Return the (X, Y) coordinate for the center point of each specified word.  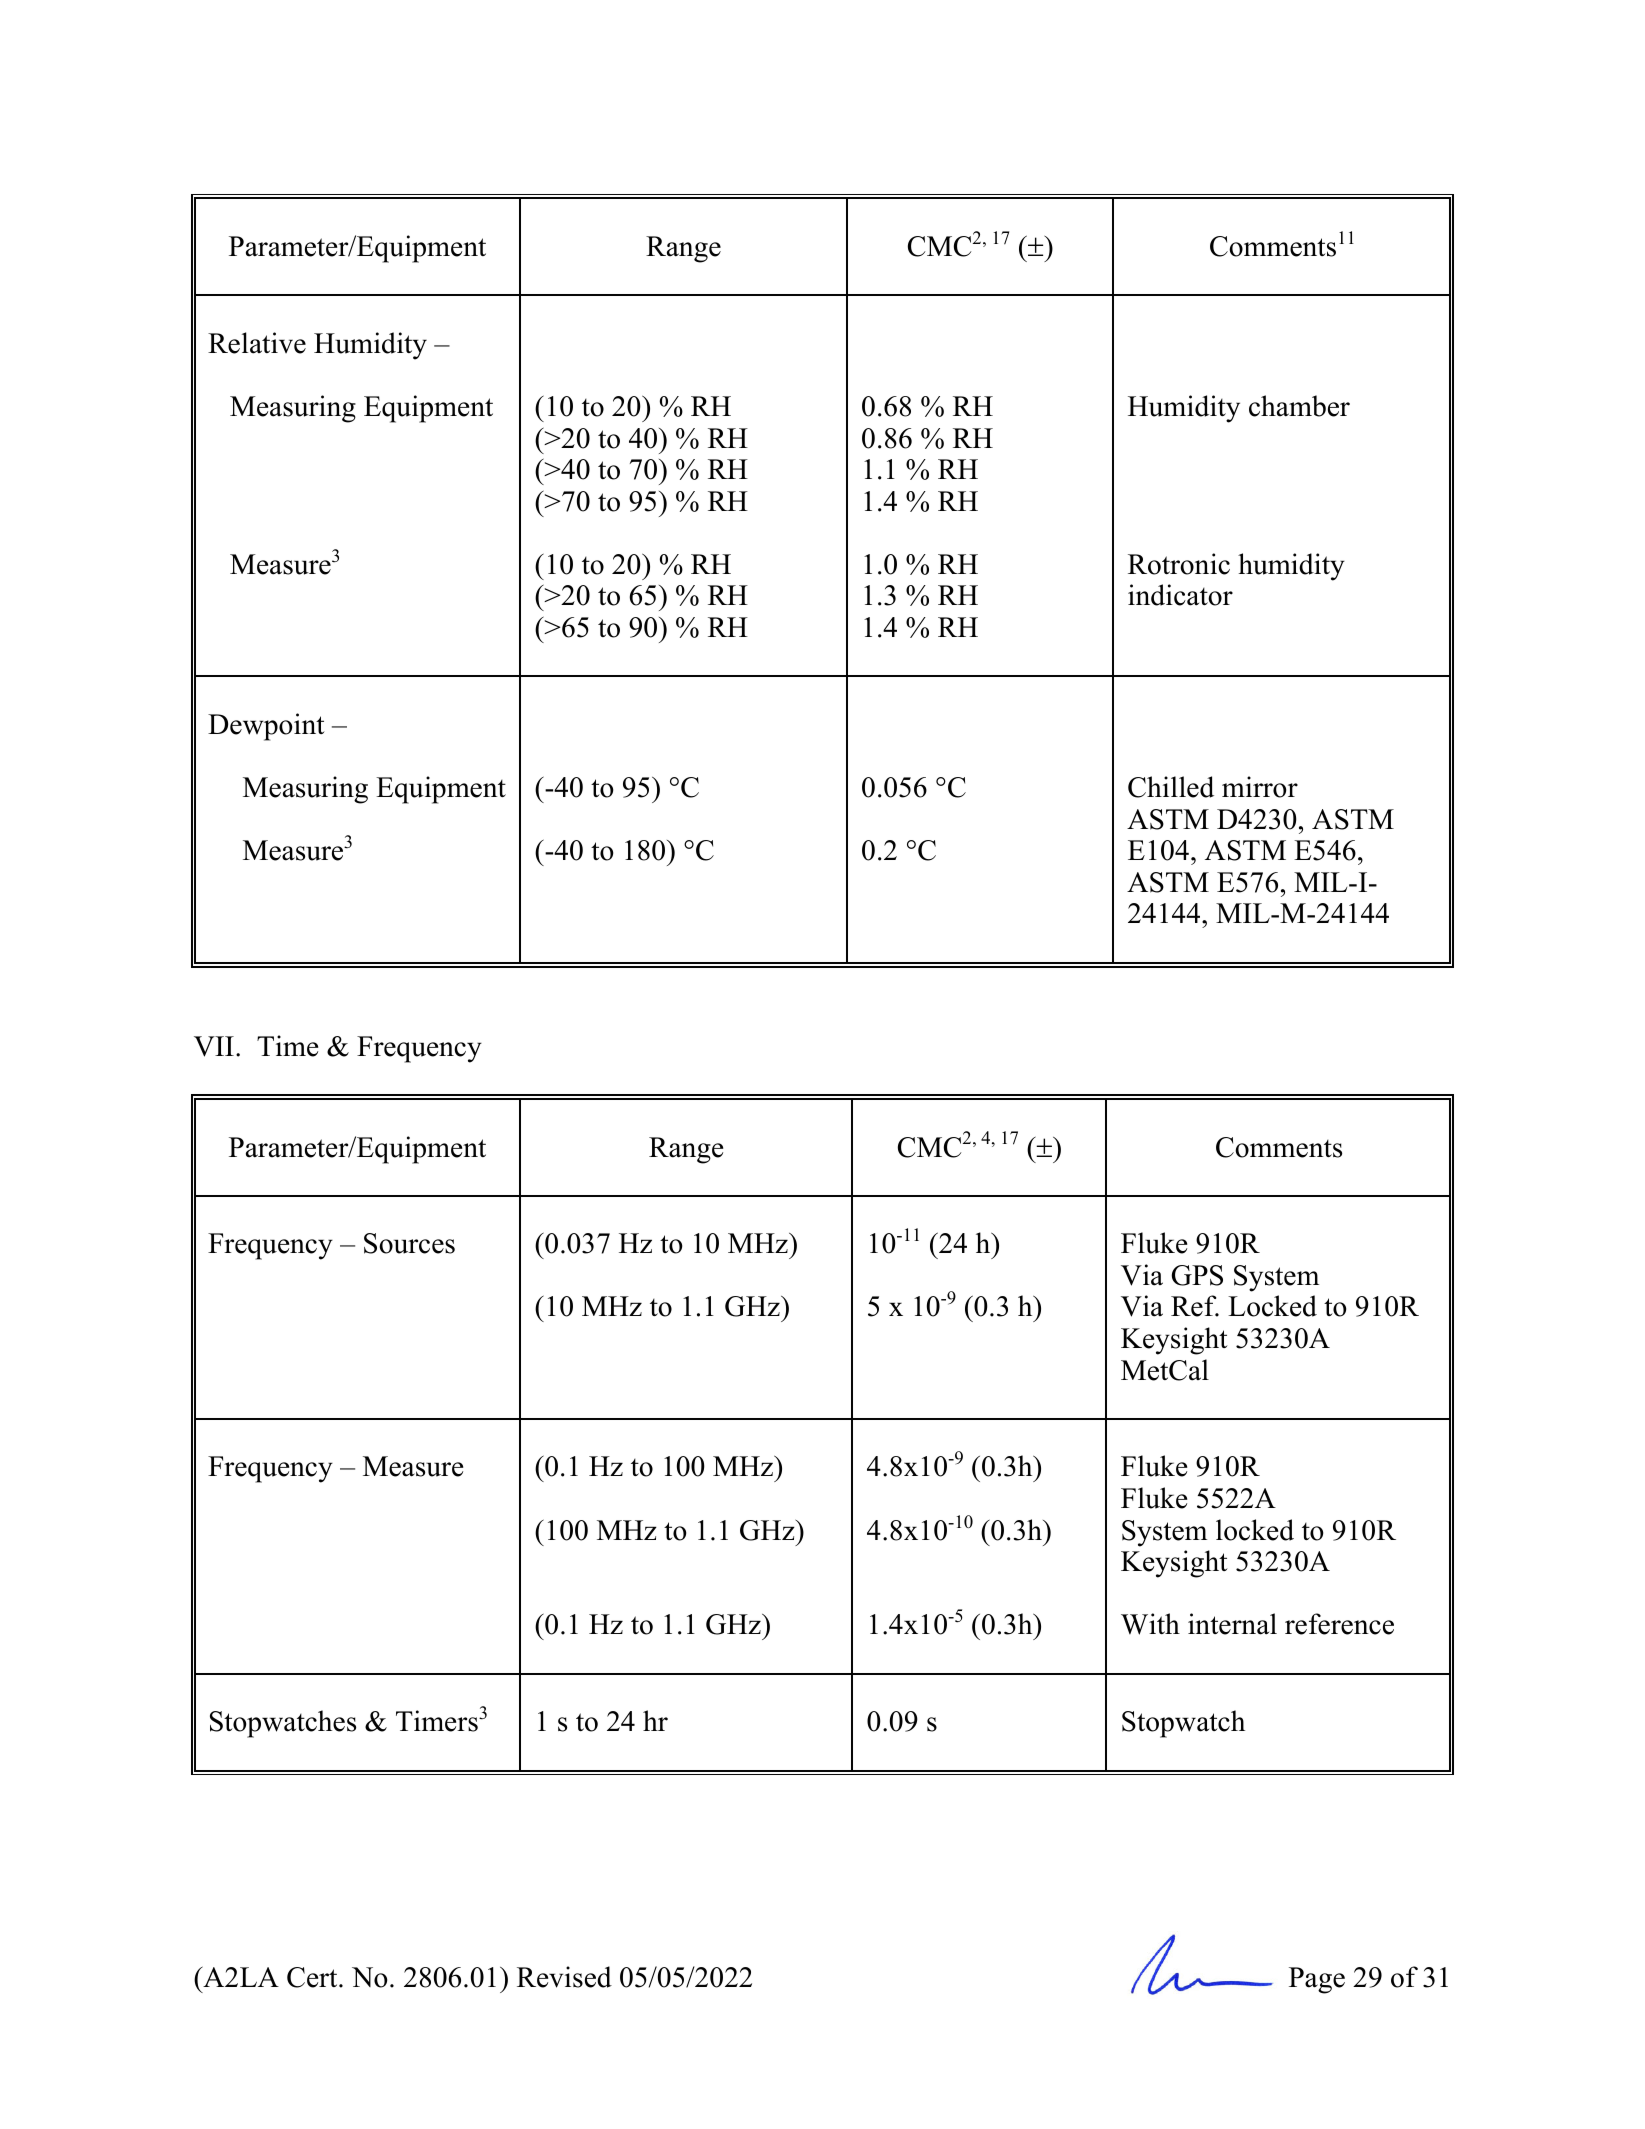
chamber (1299, 406)
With (1150, 1624)
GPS (1197, 1275)
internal (1232, 1624)
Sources (409, 1243)
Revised (564, 1977)
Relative (257, 343)
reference (1339, 1624)
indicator (1180, 595)
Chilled (1171, 787)
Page (1317, 1980)
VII (214, 1046)
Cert (313, 1977)
